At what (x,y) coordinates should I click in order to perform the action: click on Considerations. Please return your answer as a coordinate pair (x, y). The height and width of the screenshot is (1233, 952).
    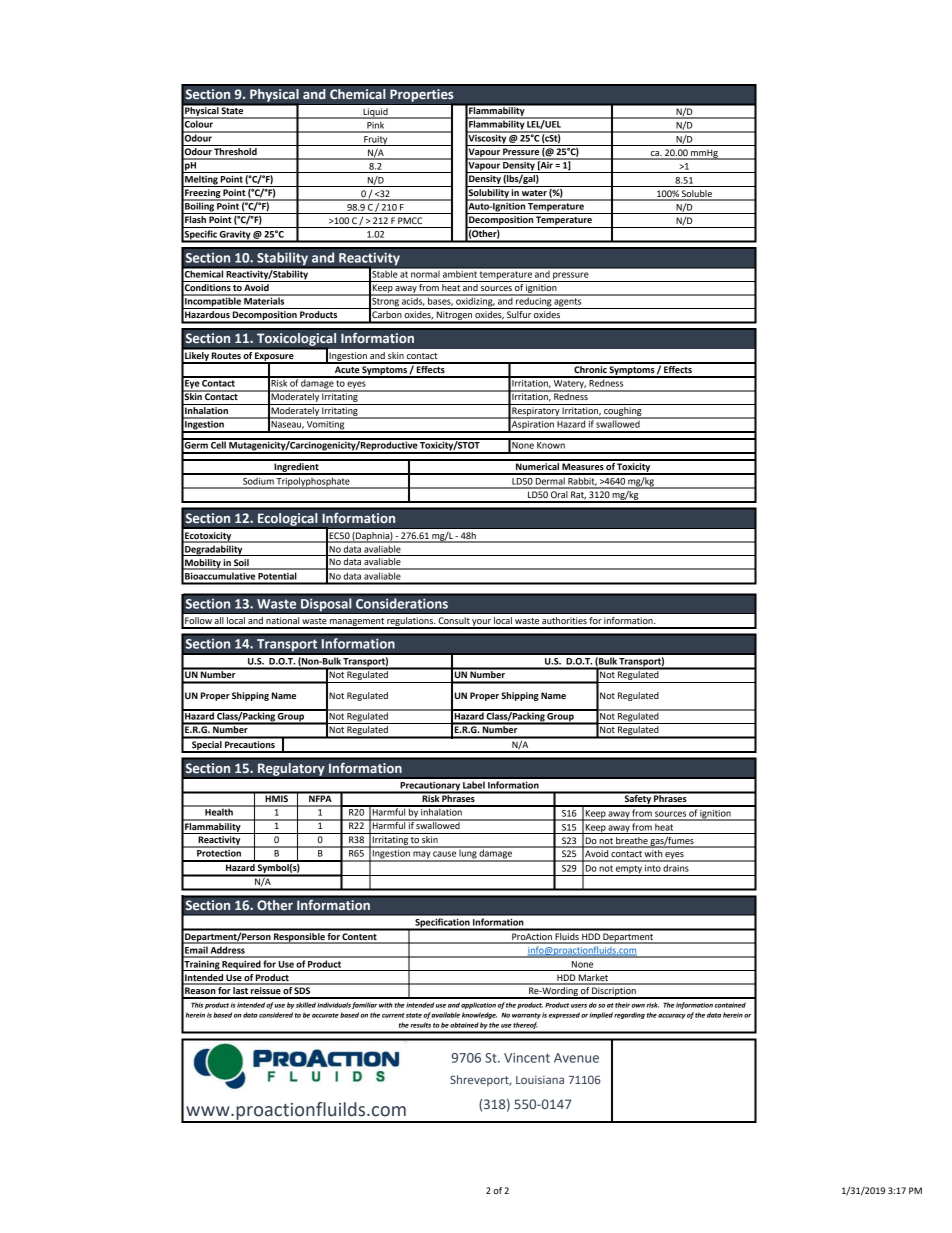
    Looking at the image, I should click on (402, 603).
